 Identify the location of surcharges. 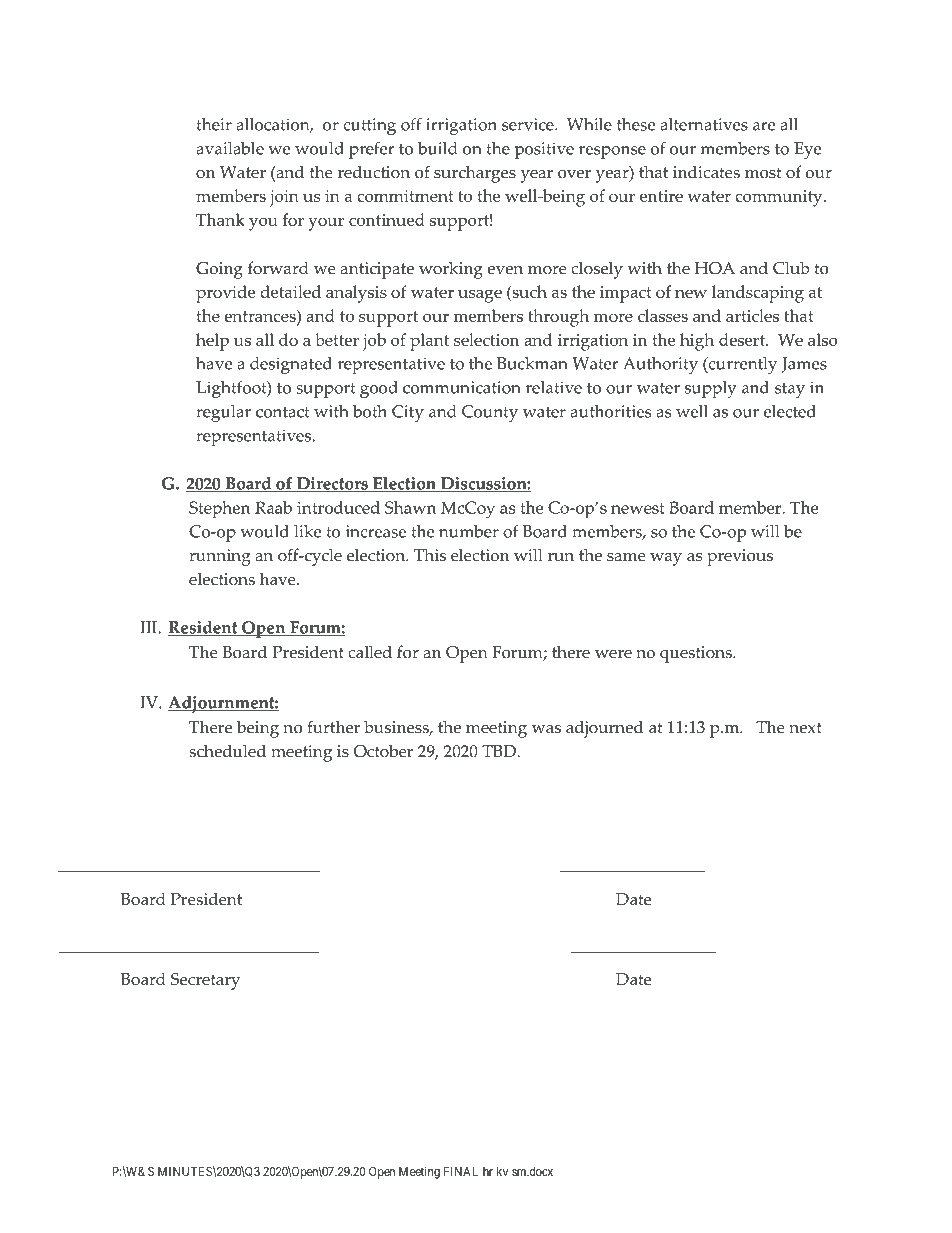
(475, 174).
